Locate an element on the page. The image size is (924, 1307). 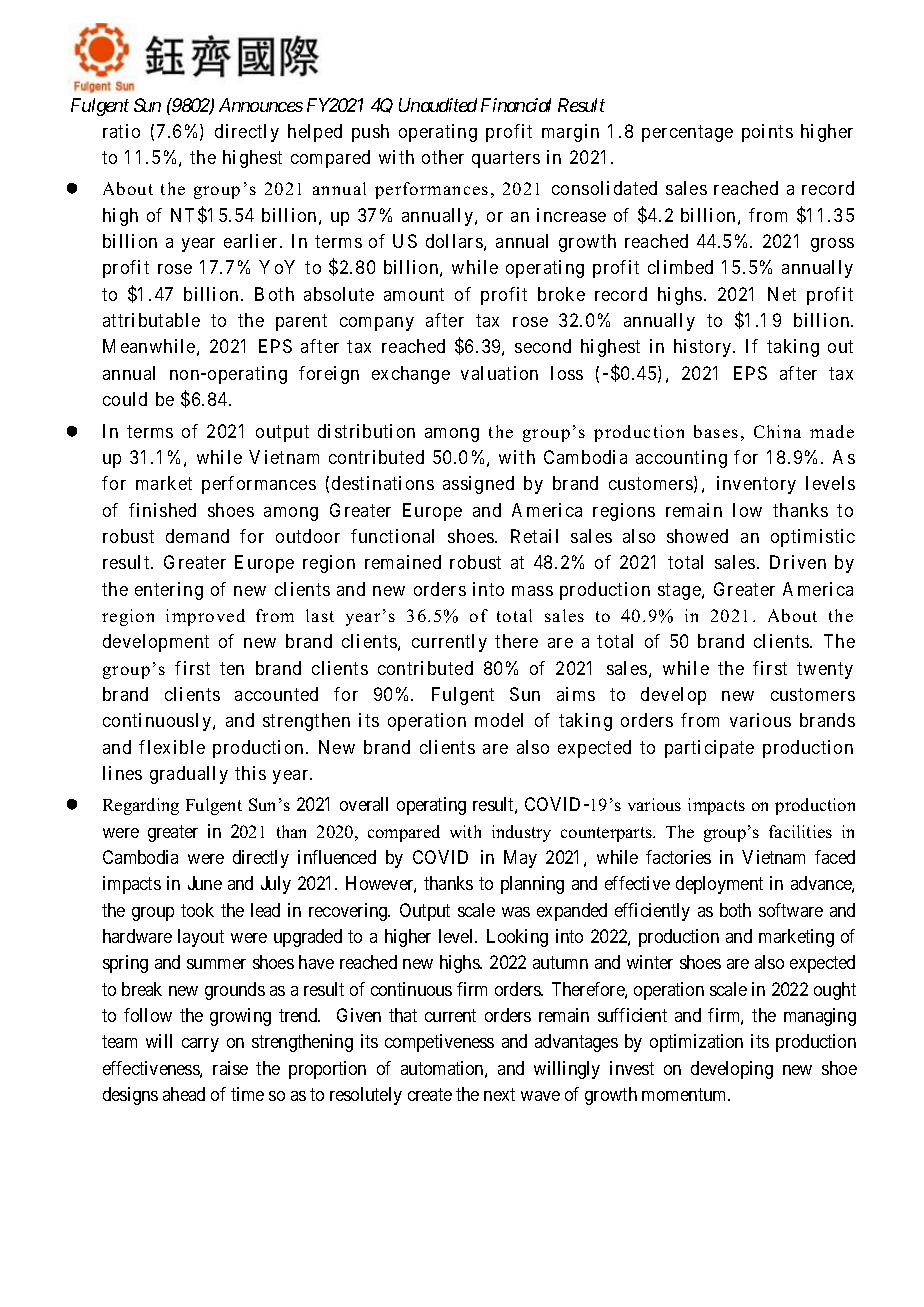
points is located at coordinates (767, 133).
